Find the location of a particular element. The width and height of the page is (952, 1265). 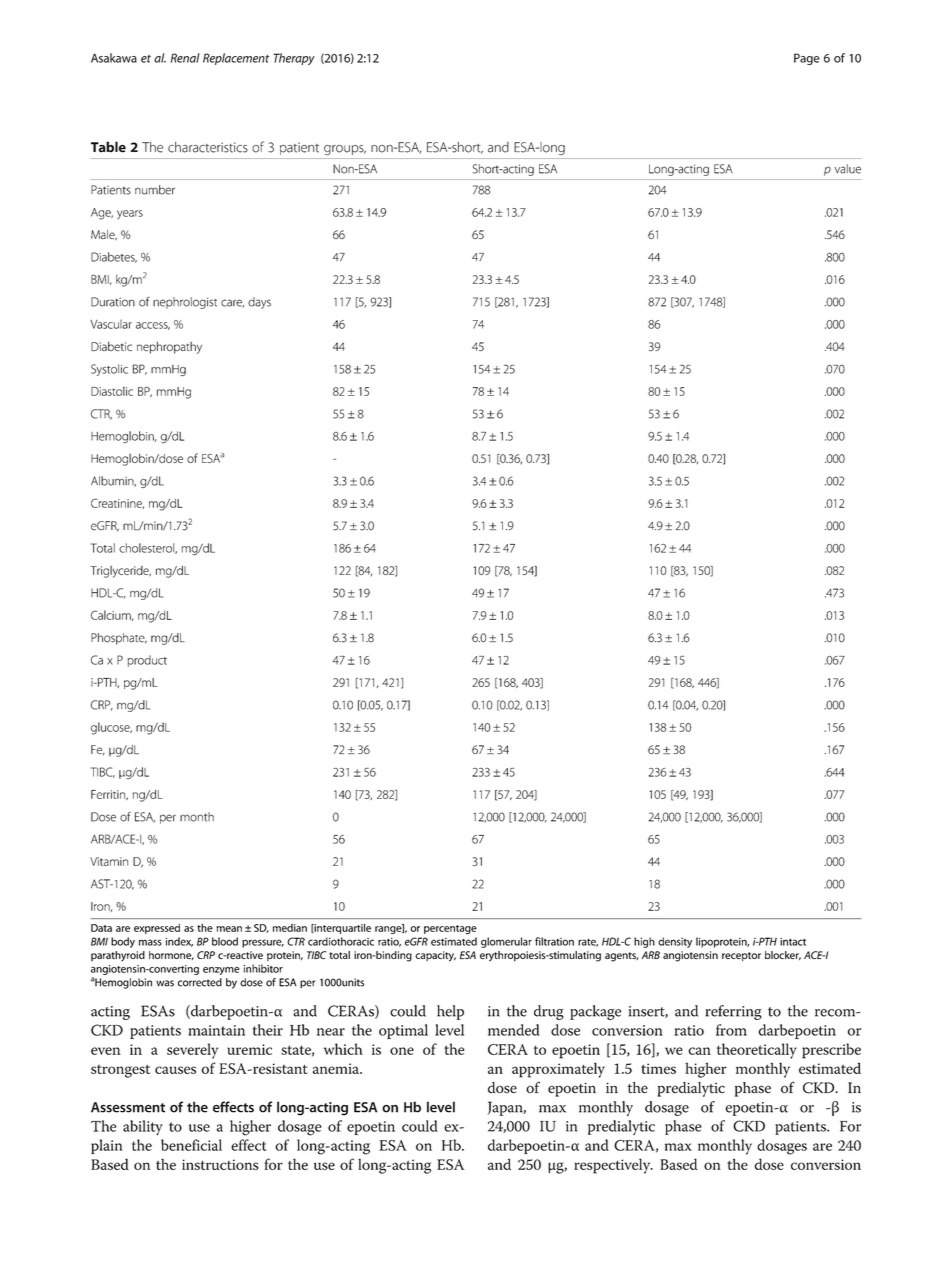

beneficial is located at coordinates (191, 1145).
